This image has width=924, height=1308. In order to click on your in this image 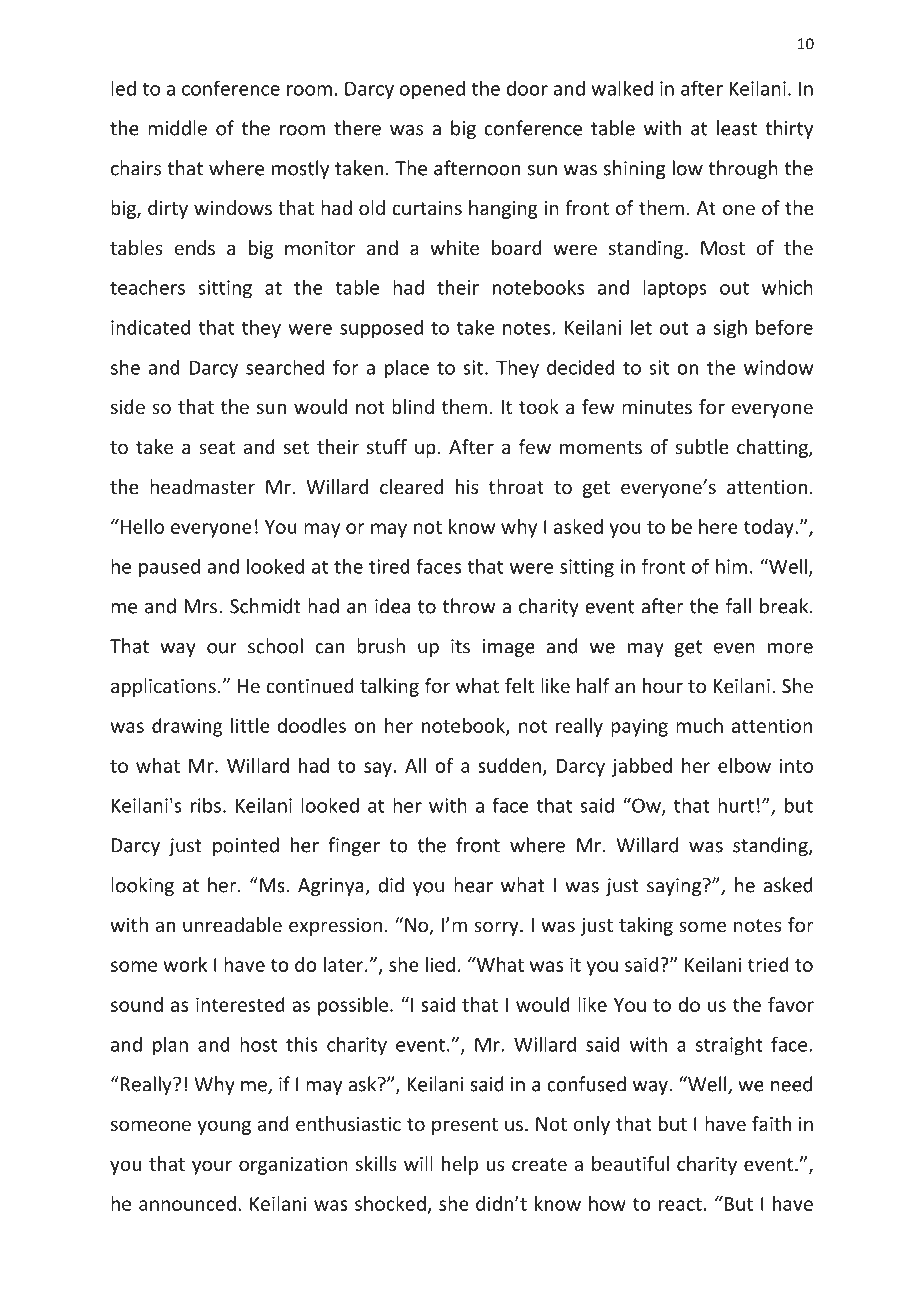, I will do `click(212, 1167)`.
